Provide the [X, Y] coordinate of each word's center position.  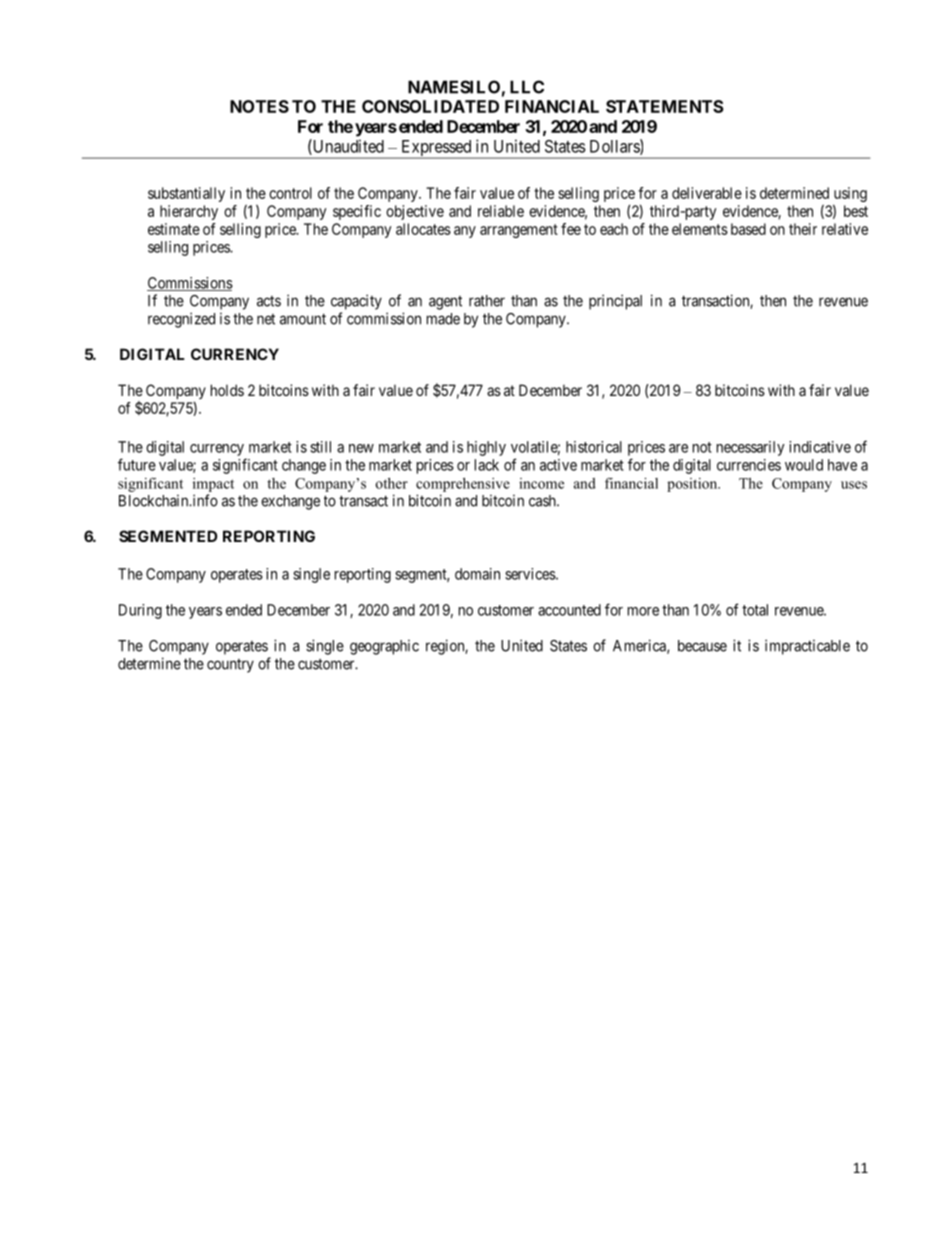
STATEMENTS [665, 106]
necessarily [751, 448]
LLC [527, 87]
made [443, 319]
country [230, 666]
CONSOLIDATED [430, 106]
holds [227, 390]
